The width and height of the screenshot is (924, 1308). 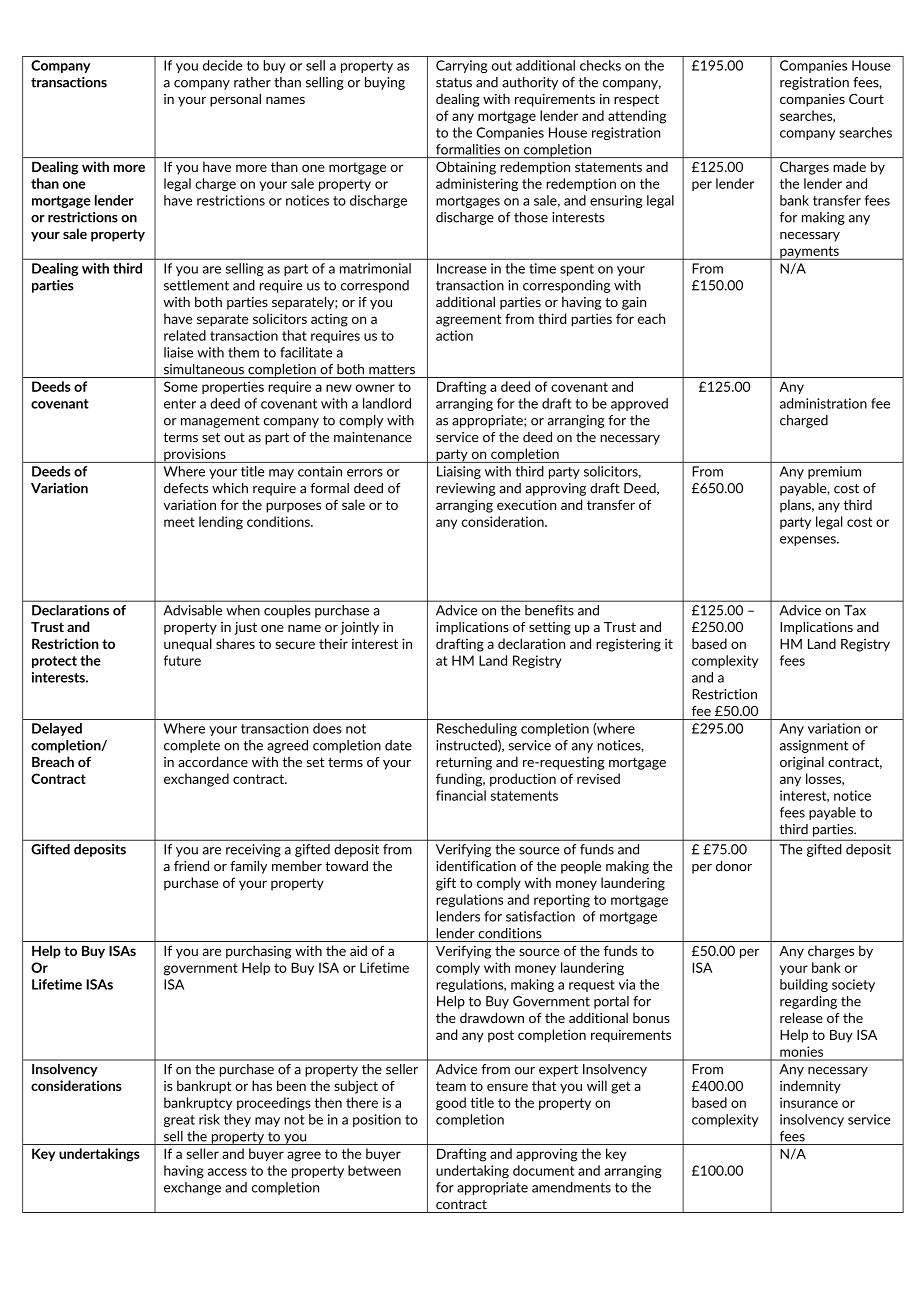 What do you see at coordinates (179, 1121) in the screenshot?
I see `great` at bounding box center [179, 1121].
